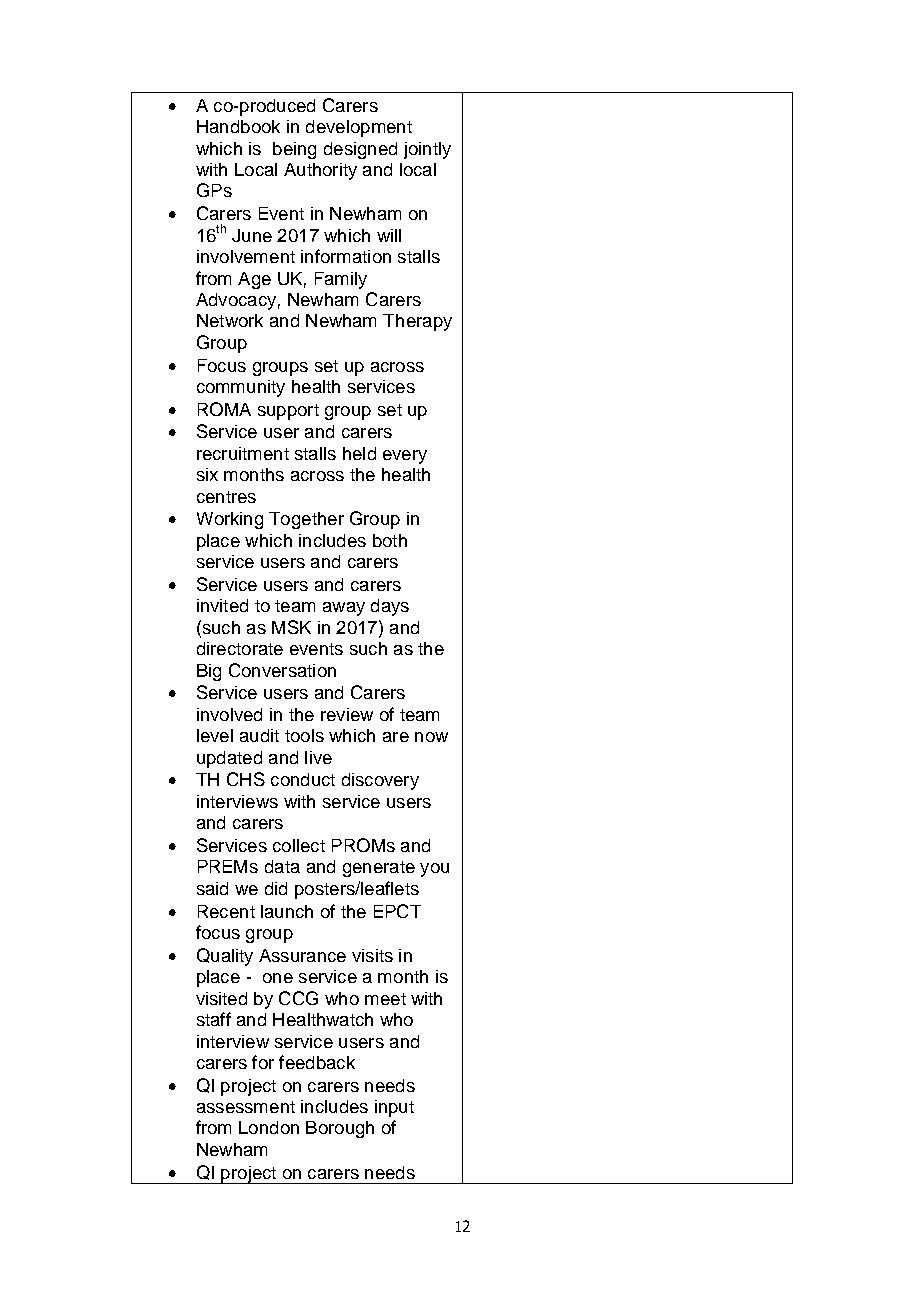 This document has height=1308, width=924. What do you see at coordinates (434, 870) in the document?
I see `you` at bounding box center [434, 870].
